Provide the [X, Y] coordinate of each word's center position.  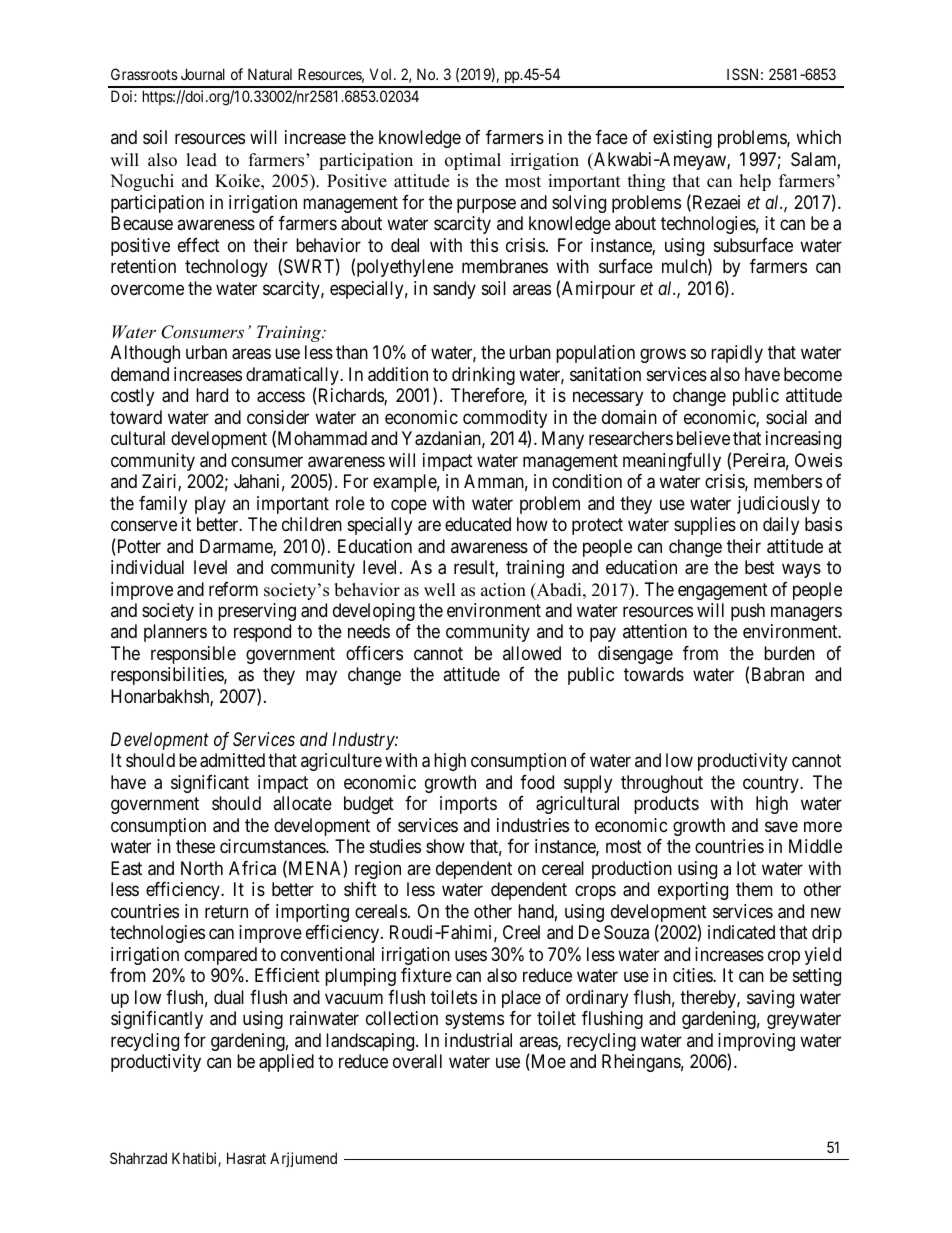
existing [682, 139]
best [760, 567]
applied [286, 1063]
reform [233, 589]
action [503, 590]
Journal [203, 74]
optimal [473, 161]
